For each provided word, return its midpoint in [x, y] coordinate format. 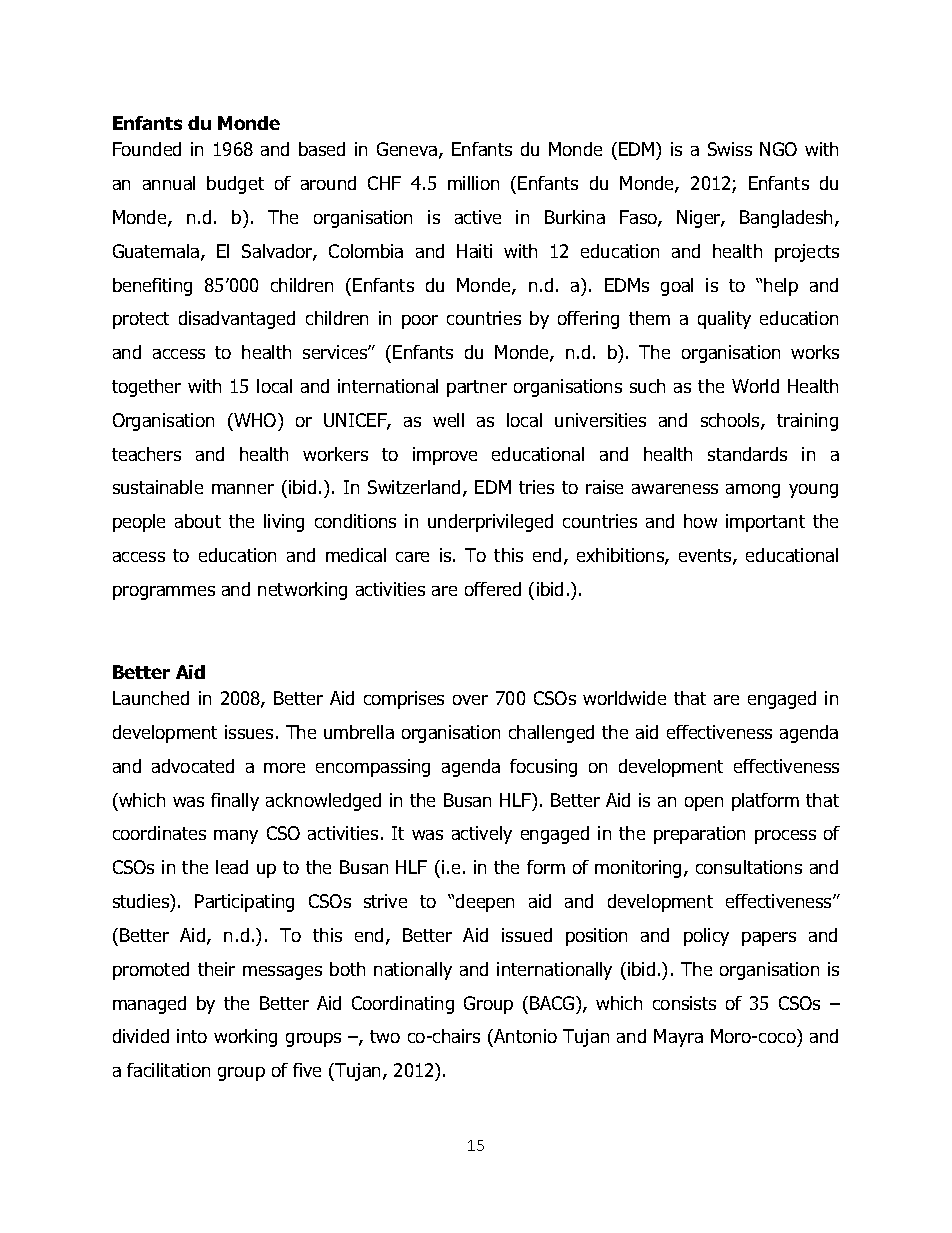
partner [477, 388]
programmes [164, 593]
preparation [699, 835]
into [192, 1036]
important [765, 523]
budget [235, 185]
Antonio [524, 1038]
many [236, 837]
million [473, 183]
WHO [255, 420]
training [807, 422]
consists [684, 1003]
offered [493, 589]
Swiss [730, 149]
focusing [543, 768]
